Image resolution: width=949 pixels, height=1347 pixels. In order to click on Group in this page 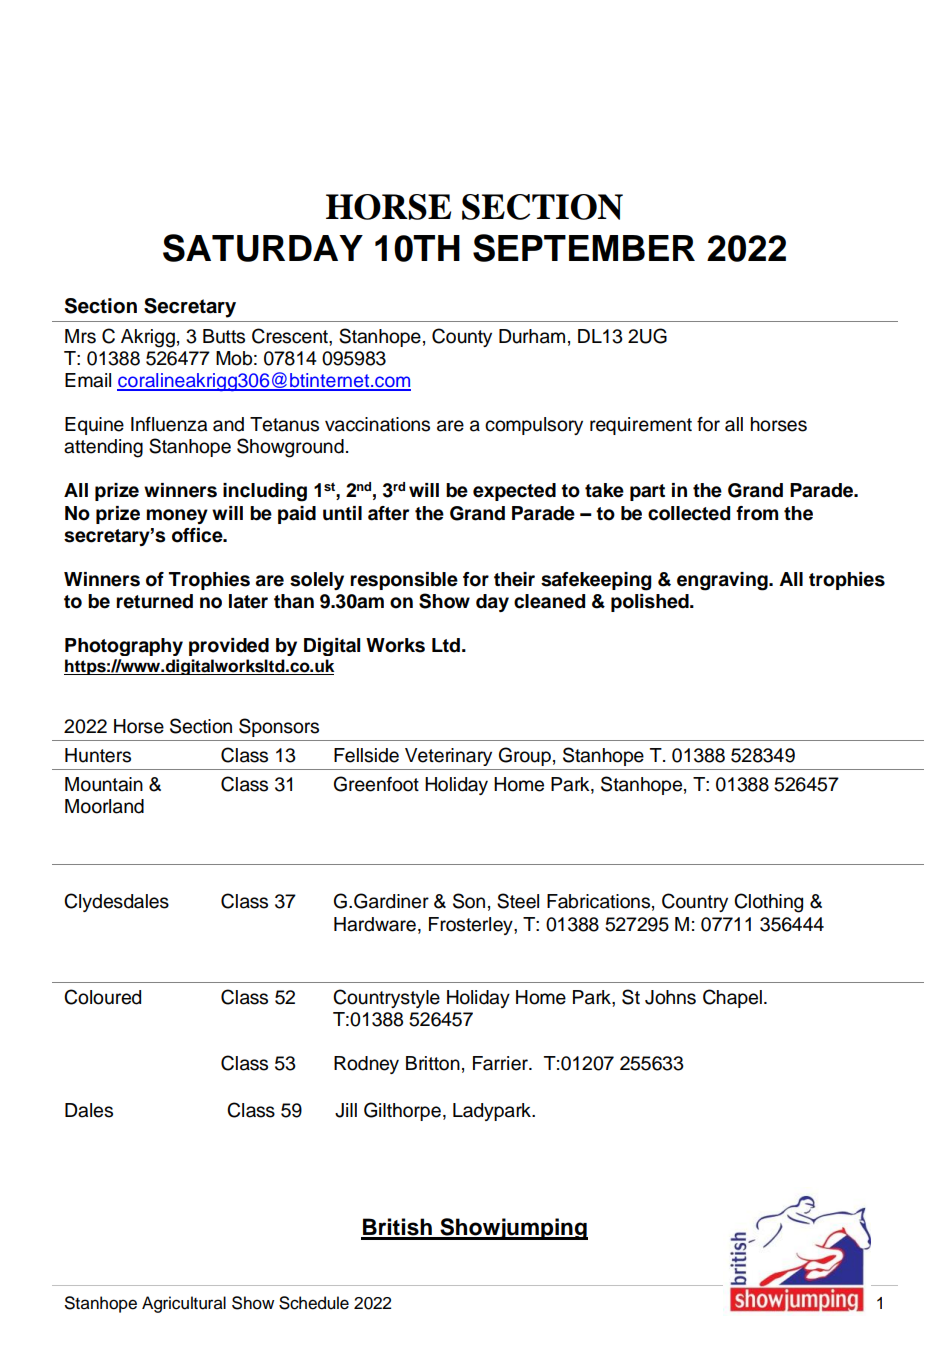, I will do `click(525, 756)`.
